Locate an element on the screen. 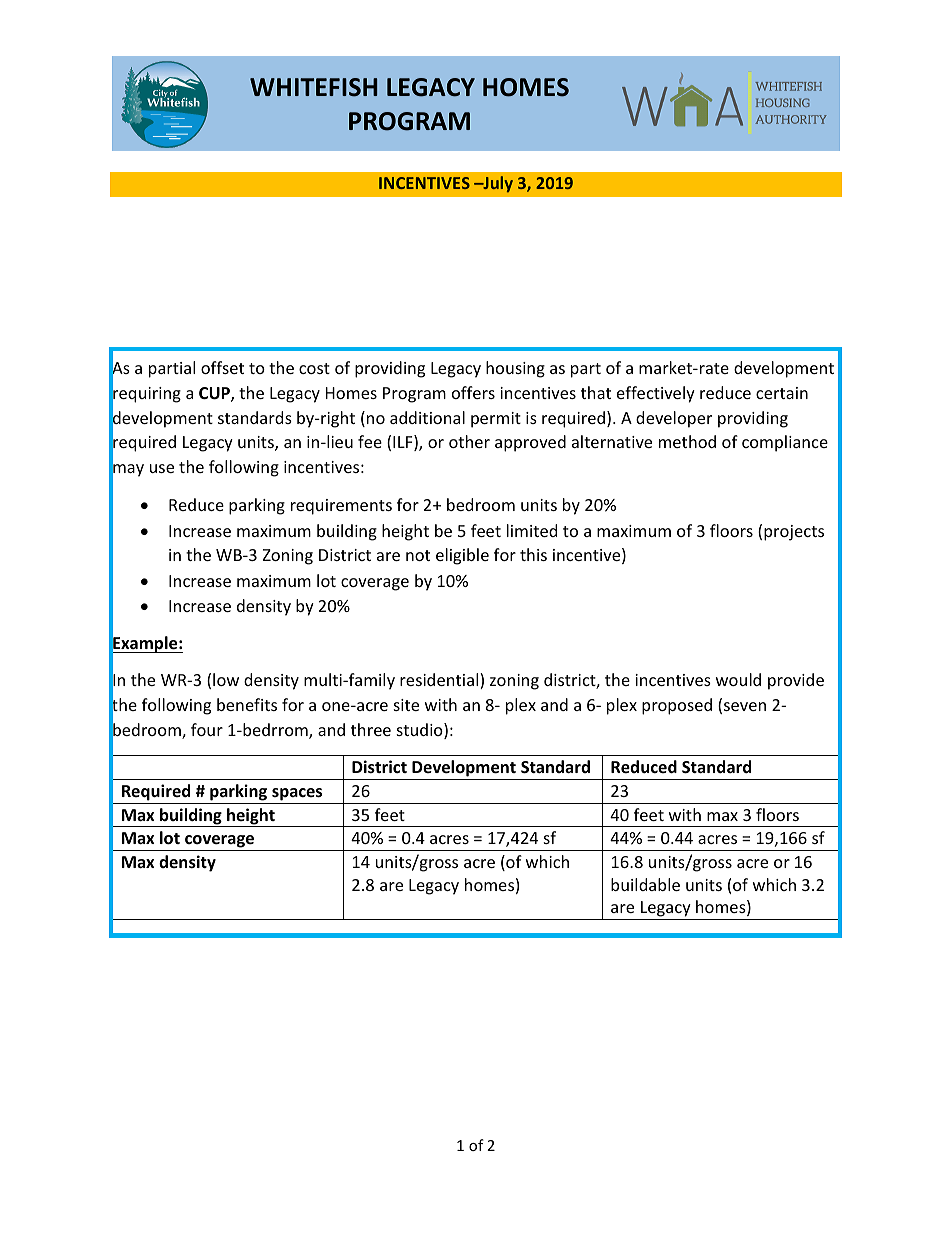 The image size is (952, 1233). certain is located at coordinates (782, 393).
